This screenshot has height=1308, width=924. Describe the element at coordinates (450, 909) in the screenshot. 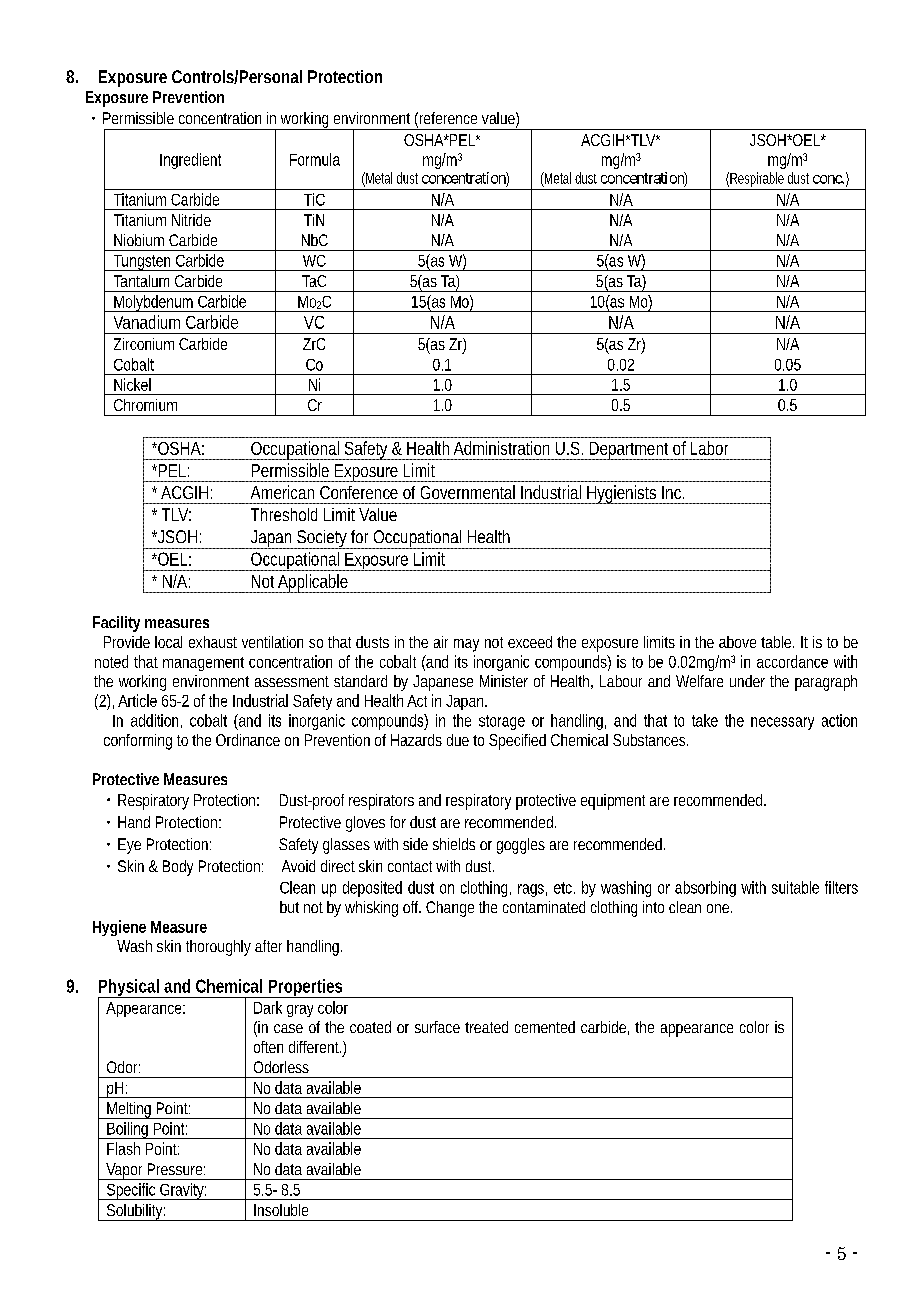

I see `Change` at that location.
